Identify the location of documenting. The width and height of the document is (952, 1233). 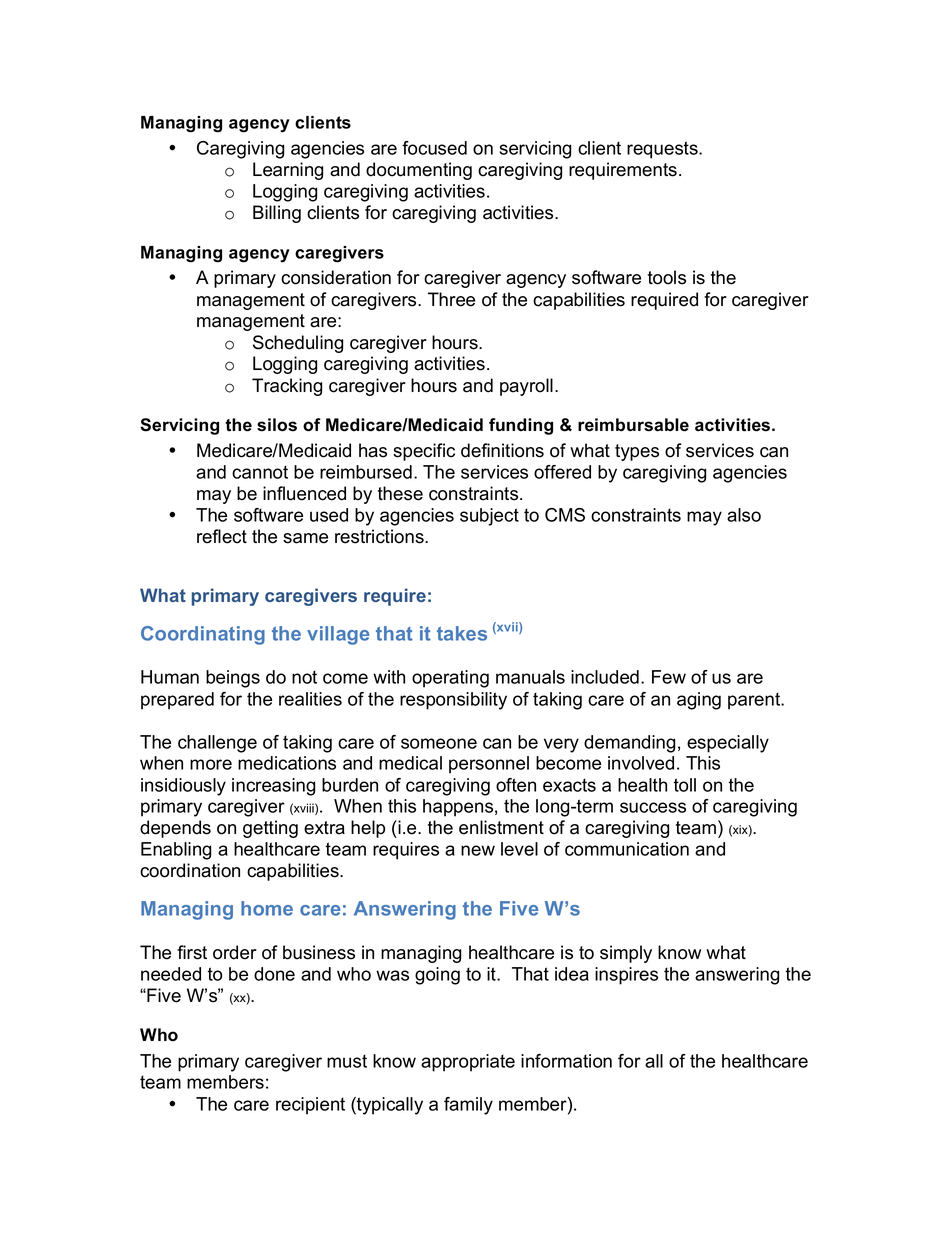
(419, 171).
